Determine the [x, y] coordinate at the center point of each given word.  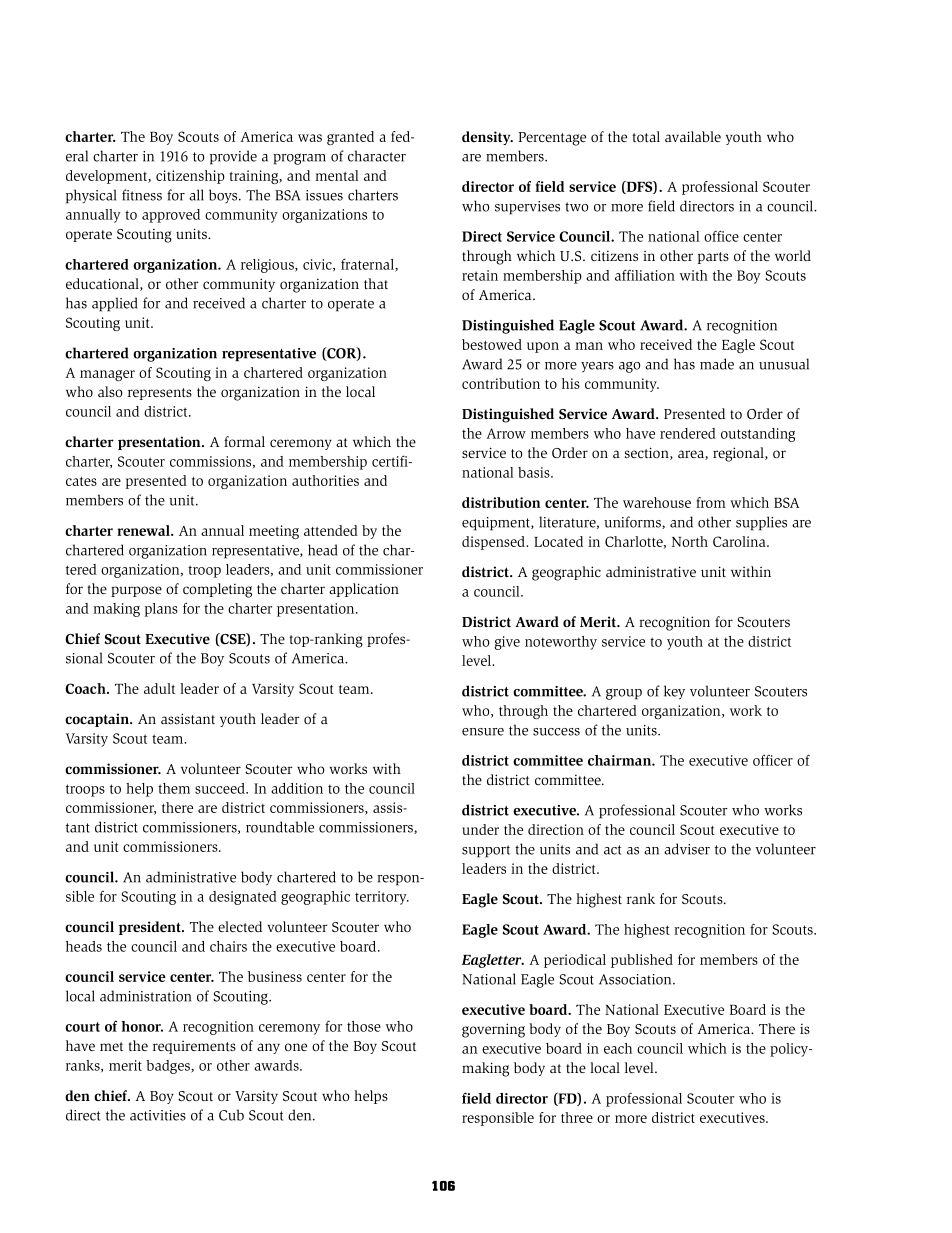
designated [243, 898]
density [487, 138]
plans [161, 610]
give [507, 643]
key [674, 692]
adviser [687, 849]
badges [169, 1067]
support [486, 851]
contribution [501, 383]
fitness [142, 195]
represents [160, 394]
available [693, 136]
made [717, 364]
